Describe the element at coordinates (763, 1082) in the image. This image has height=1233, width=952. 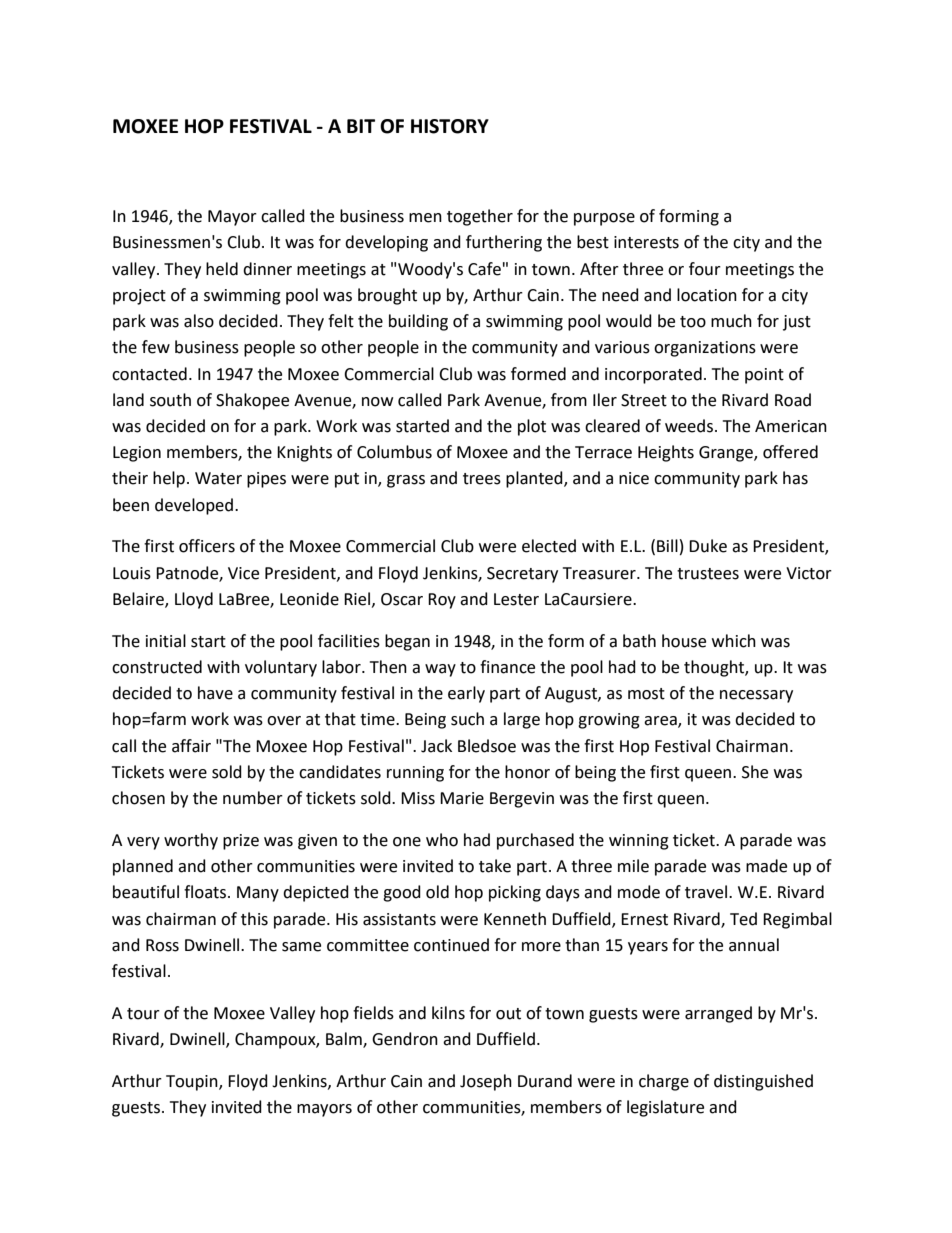
I see `distinguished` at that location.
